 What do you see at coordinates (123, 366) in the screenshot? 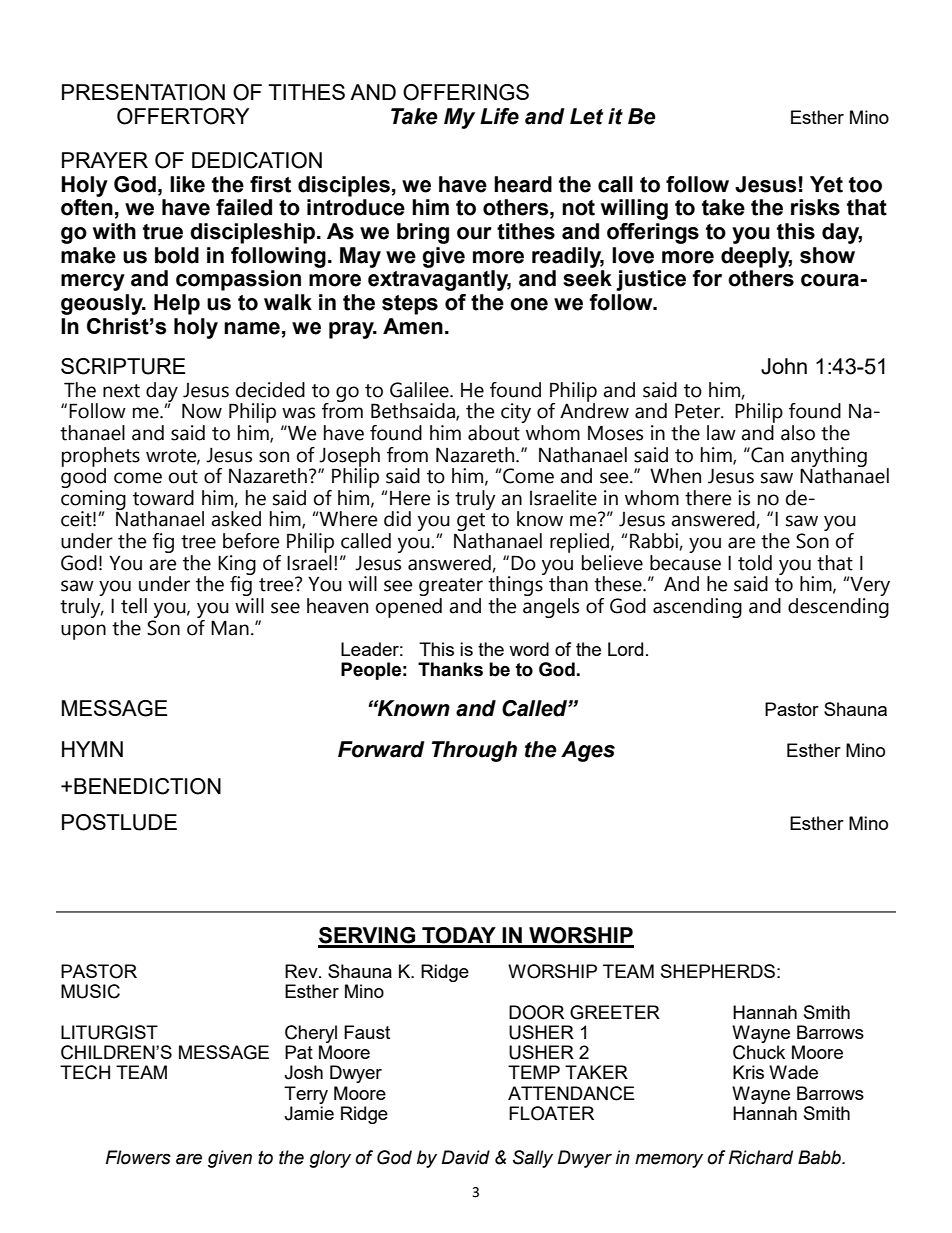
I see `SCRIPTURE` at bounding box center [123, 366].
